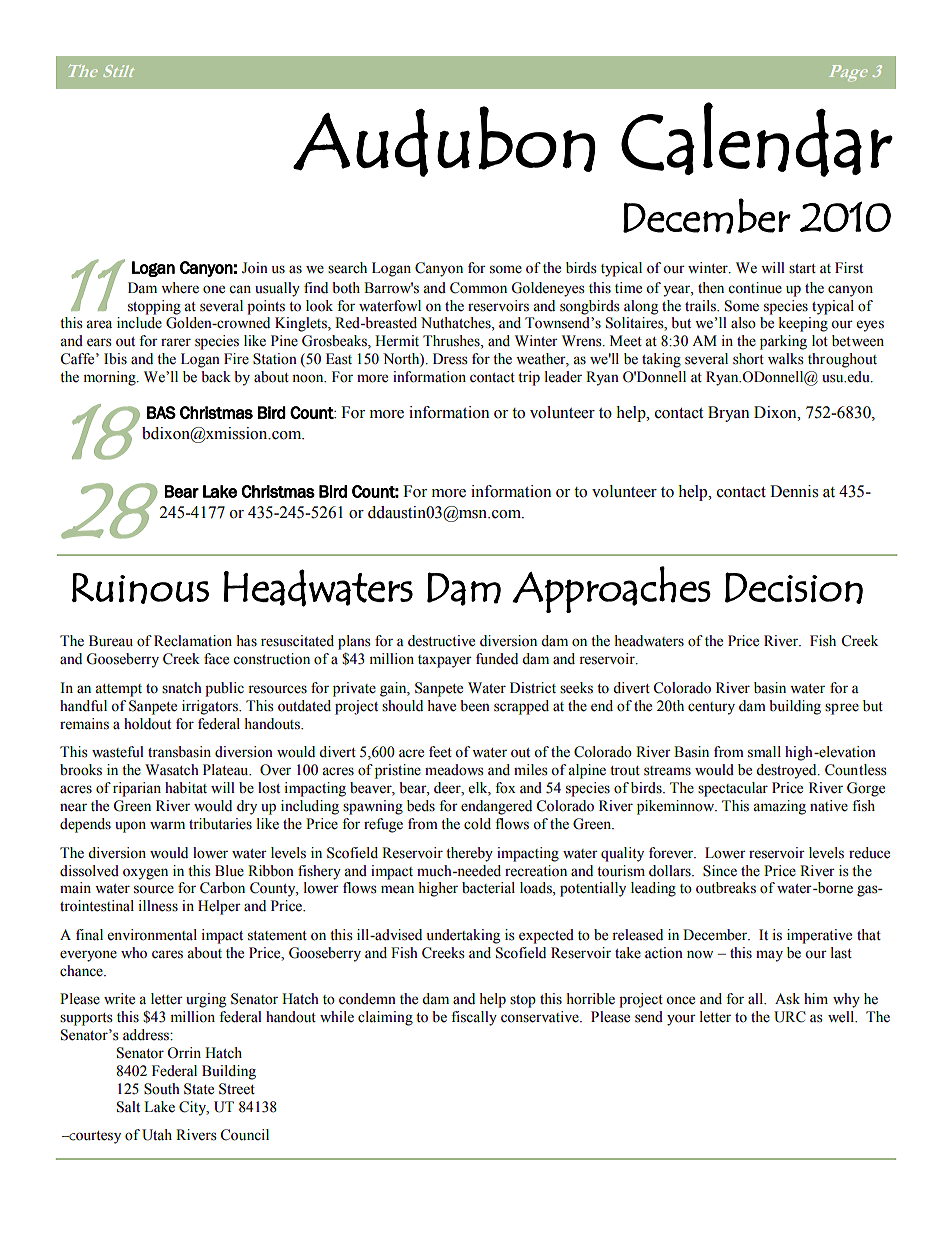  Describe the element at coordinates (786, 359) in the image. I see `walks` at that location.
